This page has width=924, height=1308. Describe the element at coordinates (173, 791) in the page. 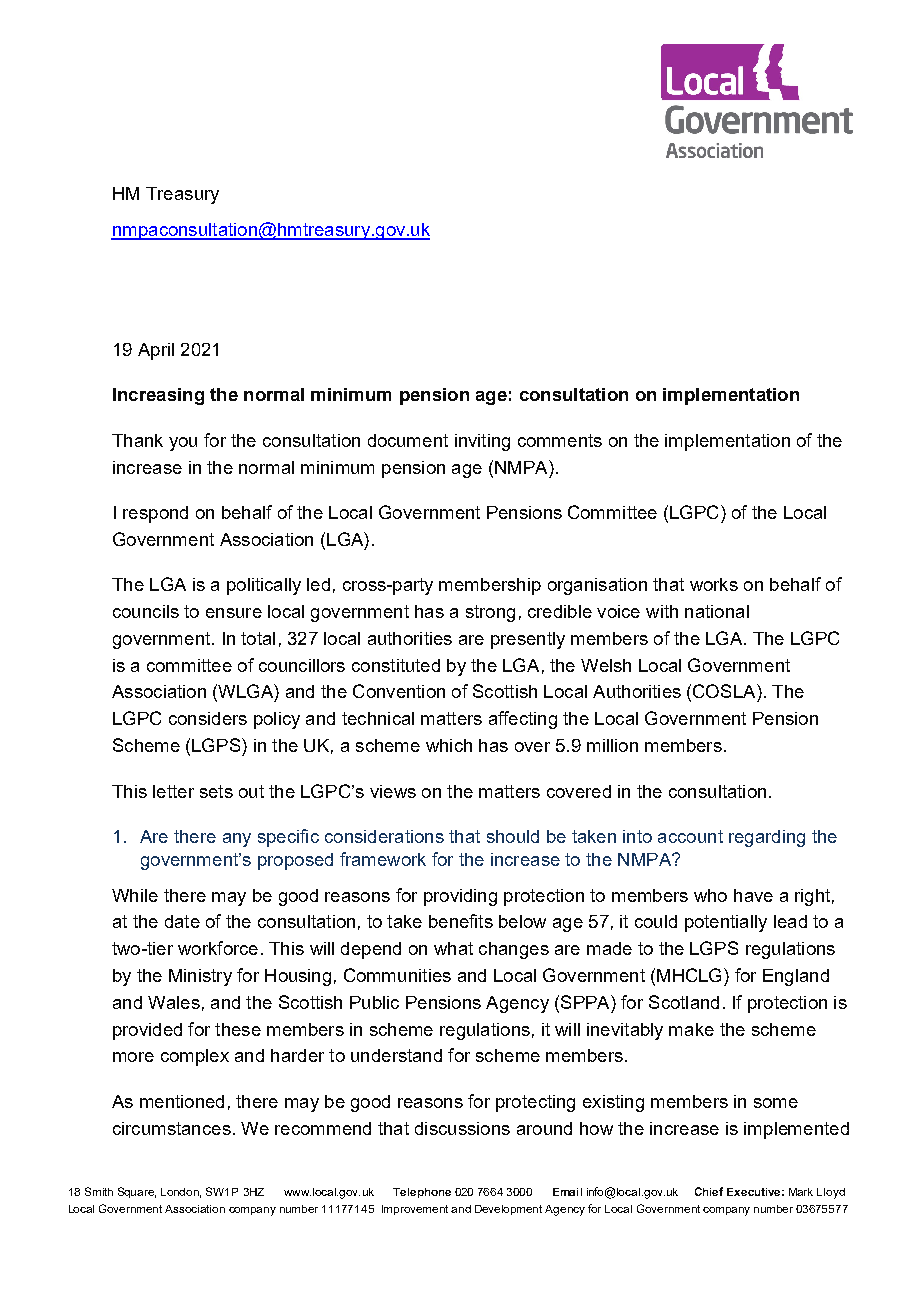

I see `letter` at that location.
